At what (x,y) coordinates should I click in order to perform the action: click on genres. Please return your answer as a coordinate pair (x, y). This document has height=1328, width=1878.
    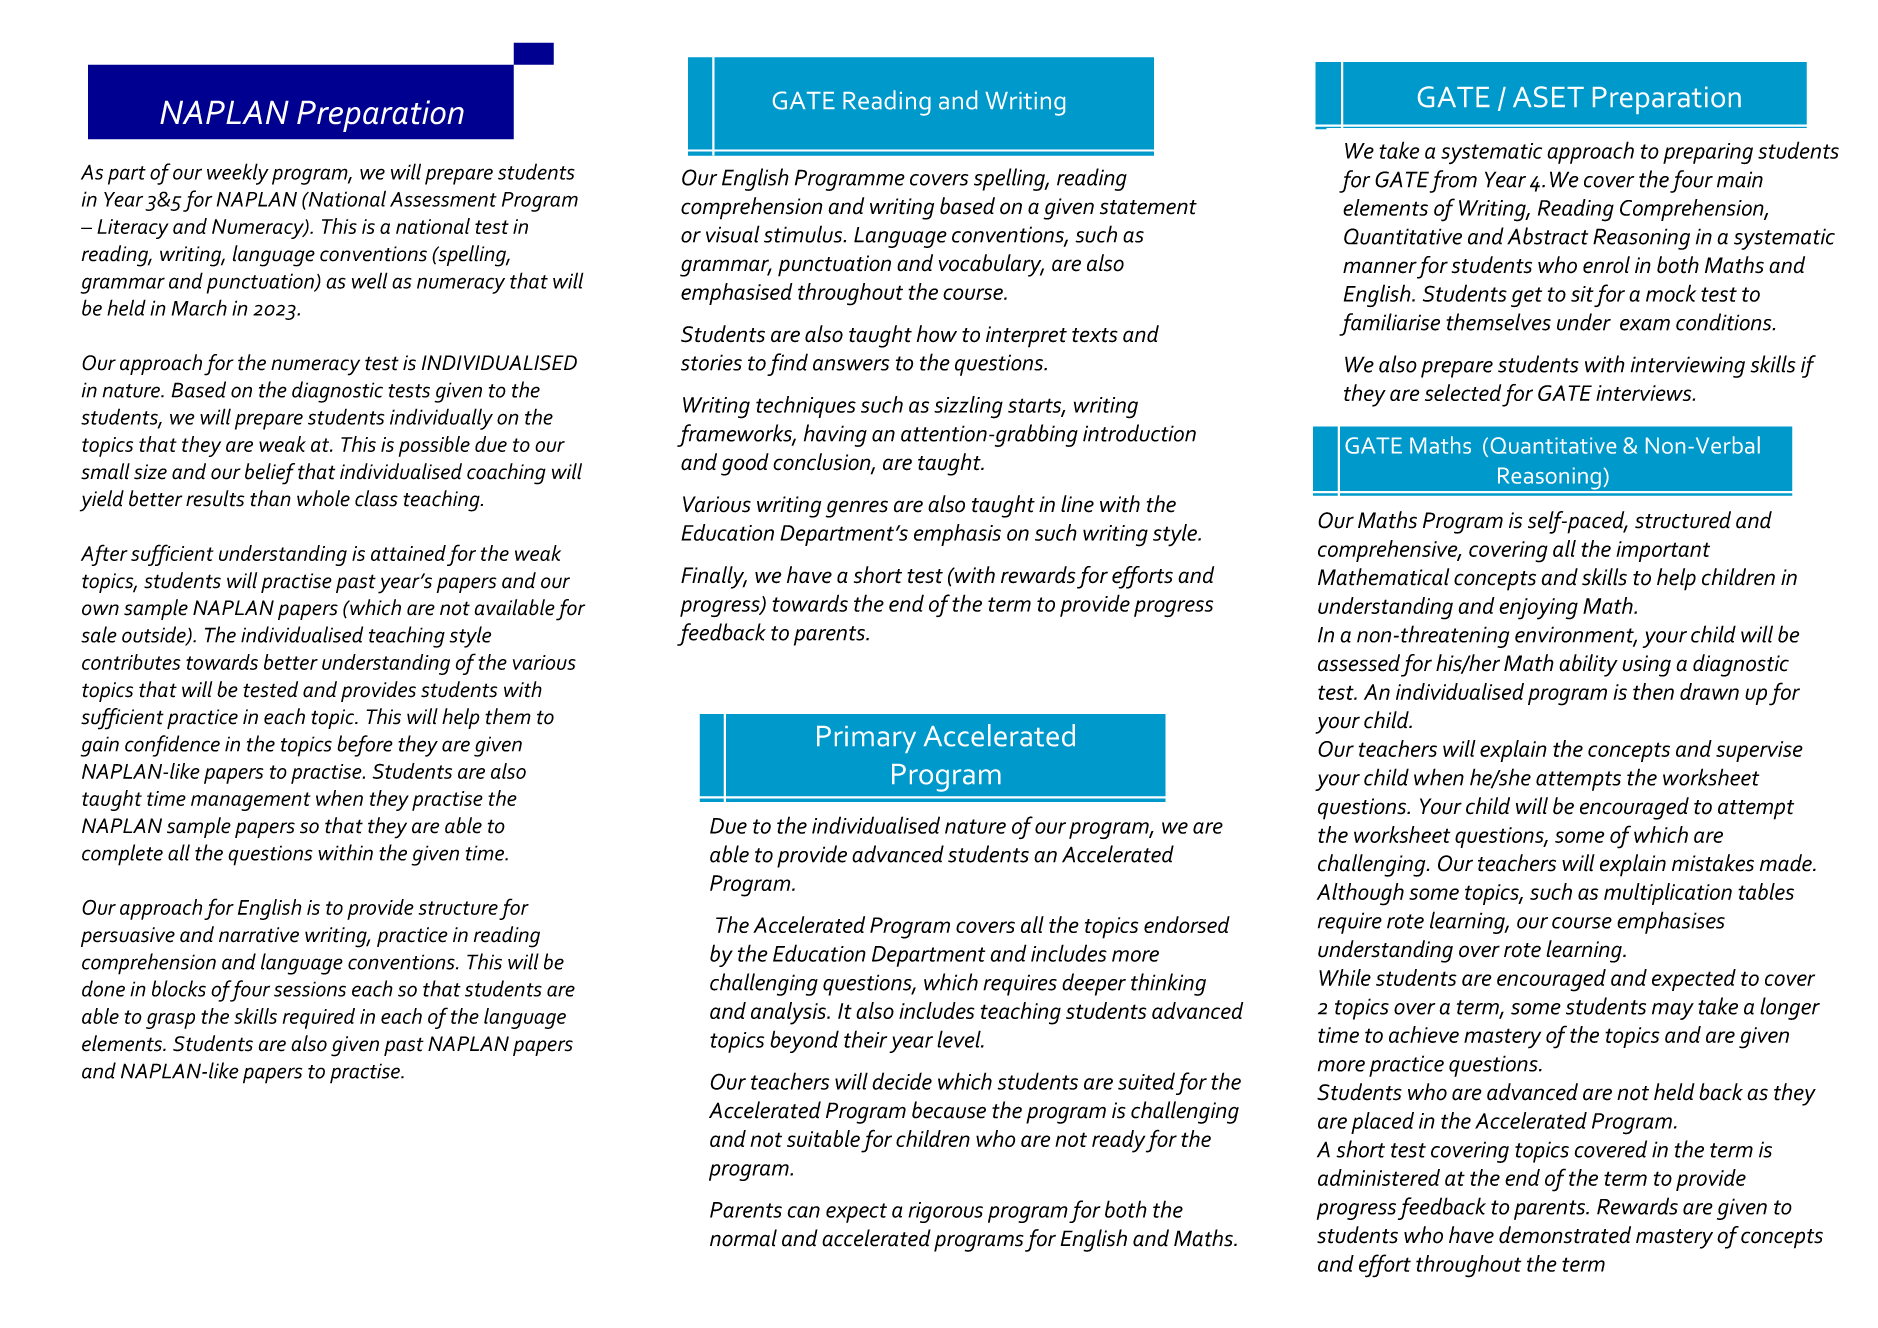
    Looking at the image, I should click on (857, 509).
